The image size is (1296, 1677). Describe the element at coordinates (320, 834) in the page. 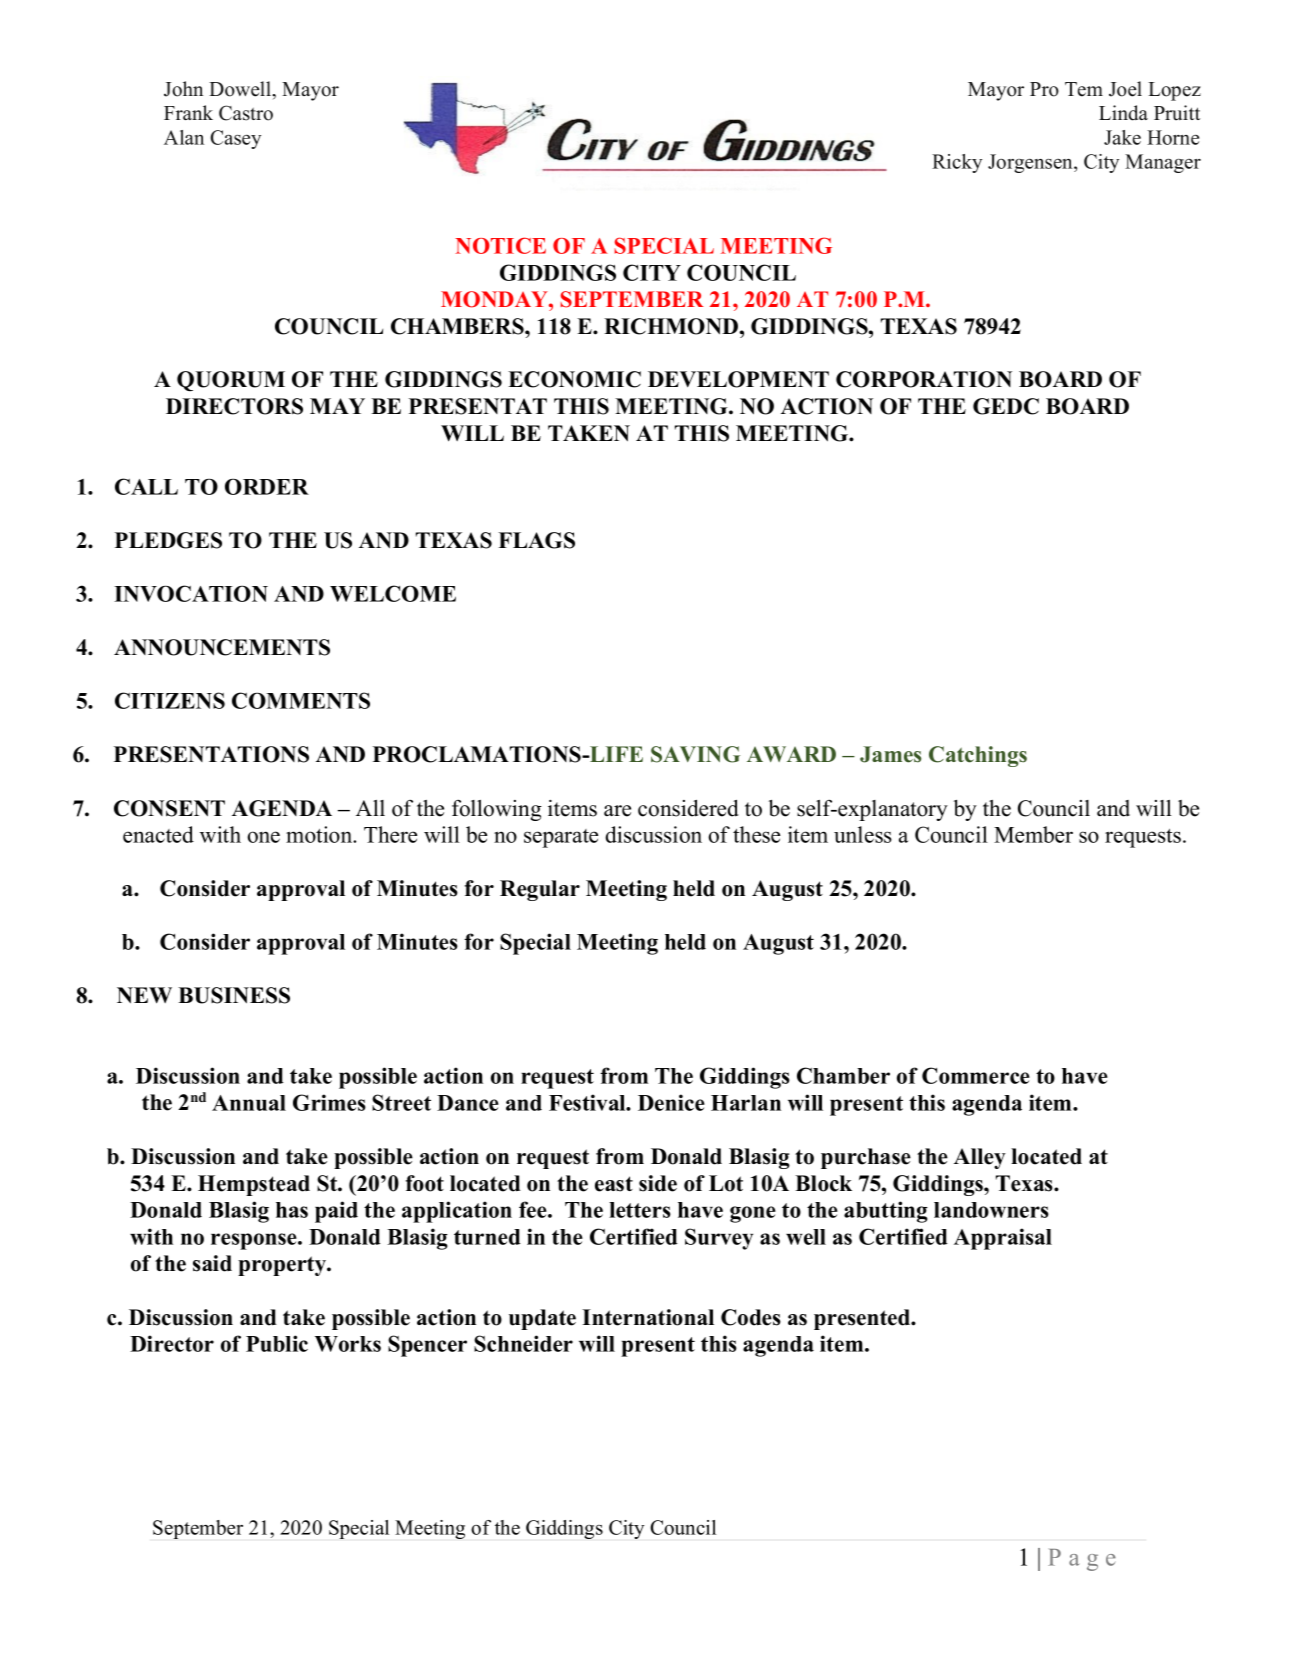

I see `motion` at that location.
